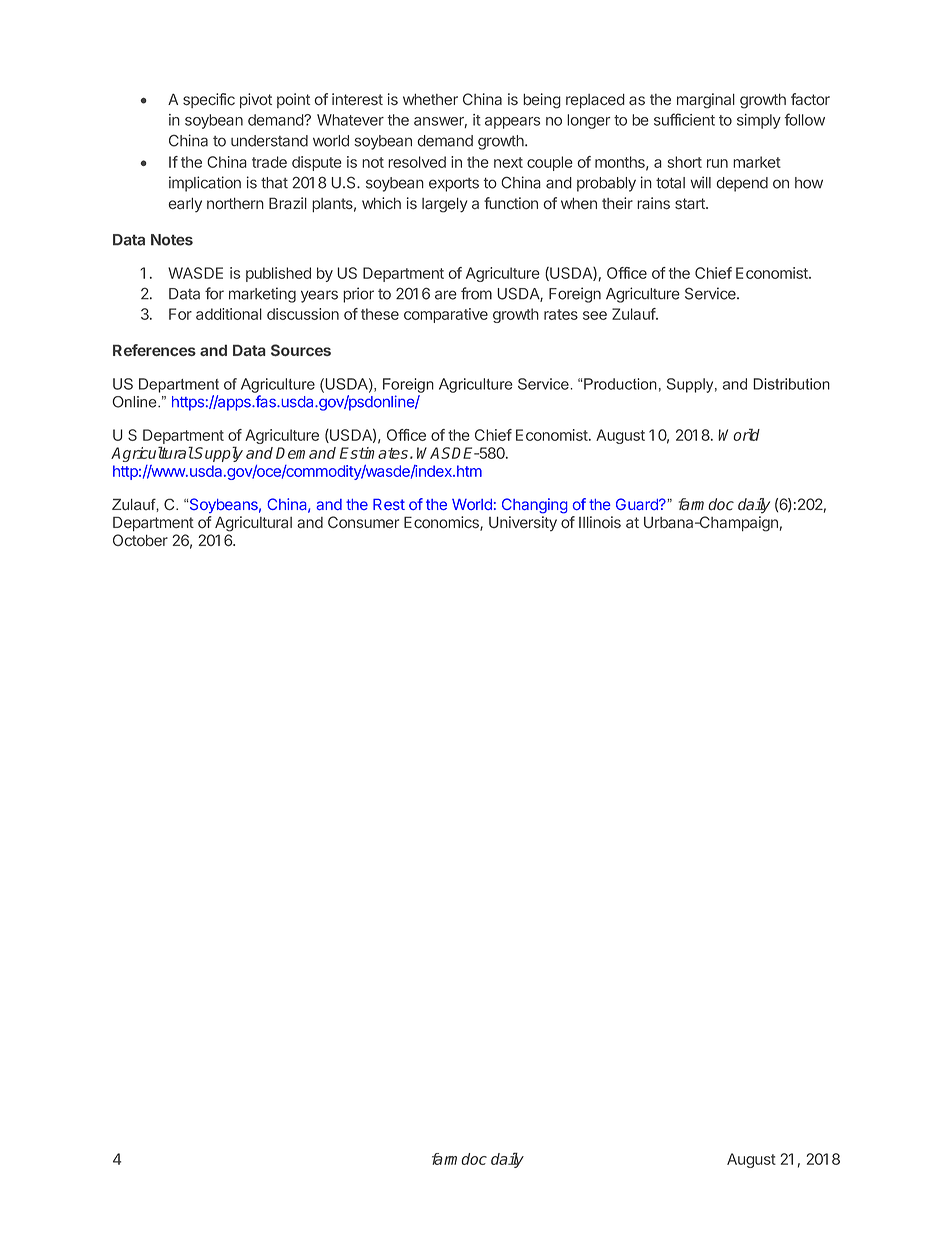 This document has height=1233, width=952. Describe the element at coordinates (512, 123) in the document. I see `appears` at that location.
